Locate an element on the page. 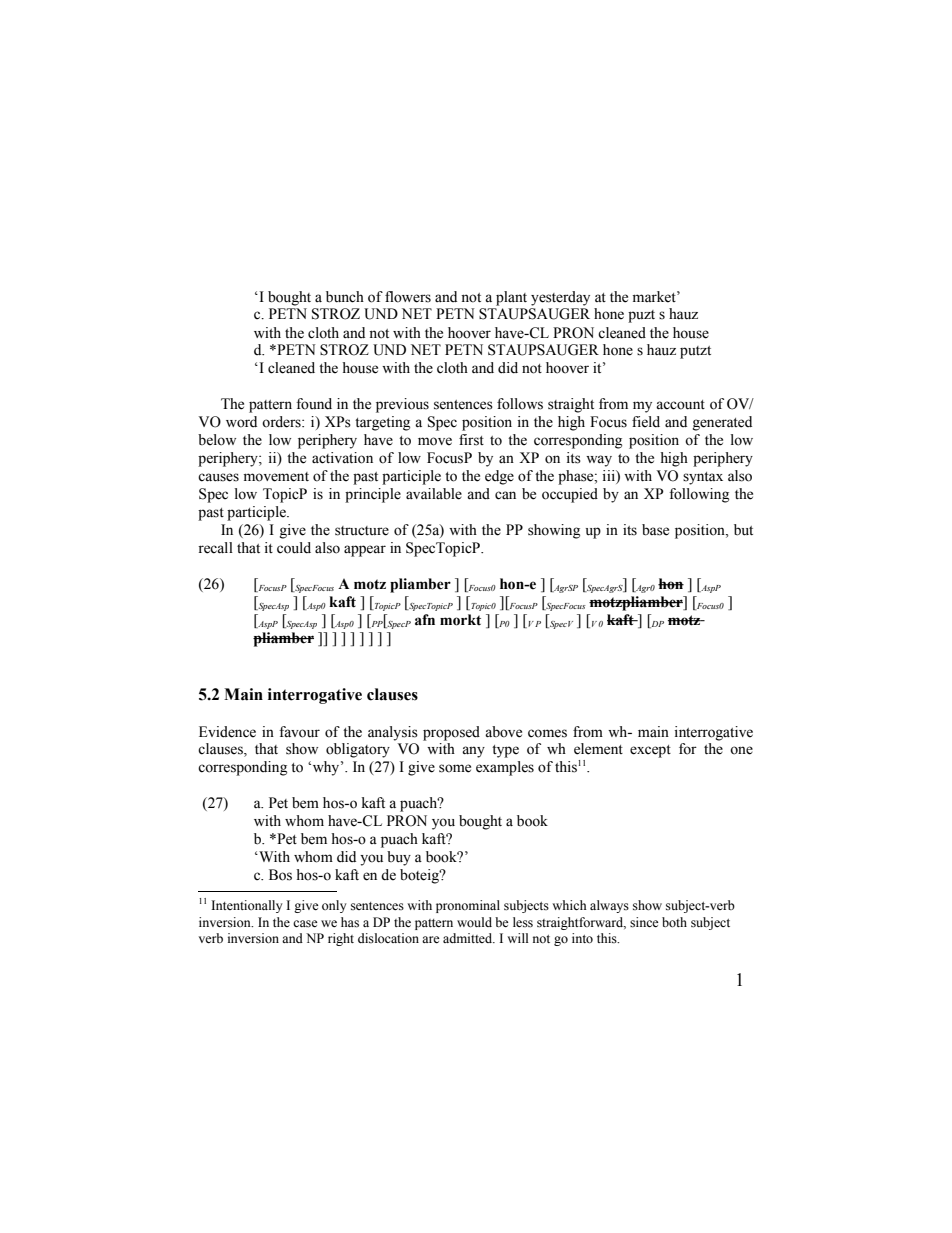 The image size is (952, 1233). element is located at coordinates (598, 749).
